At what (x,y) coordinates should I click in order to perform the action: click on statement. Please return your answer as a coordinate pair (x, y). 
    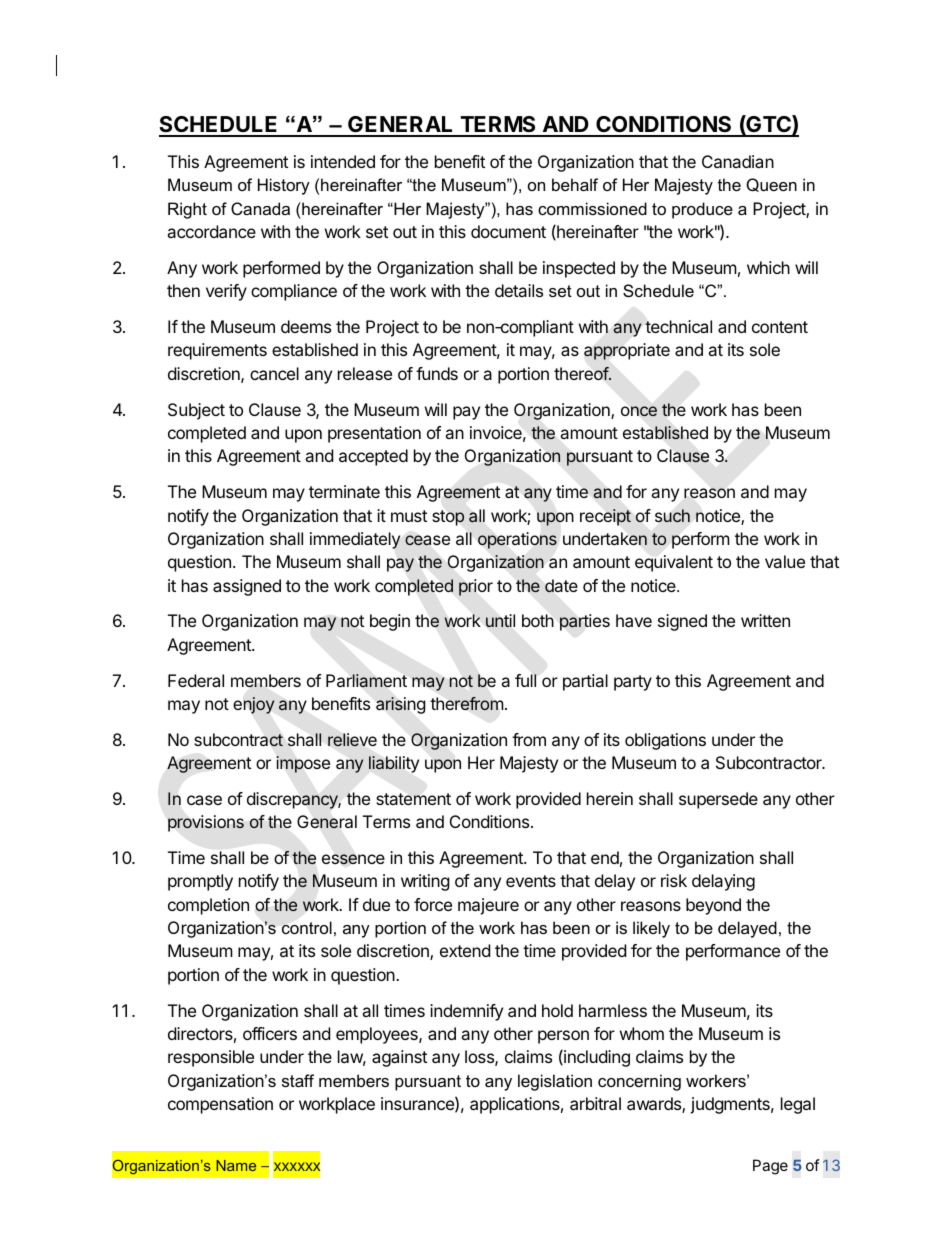
    Looking at the image, I should click on (413, 799).
